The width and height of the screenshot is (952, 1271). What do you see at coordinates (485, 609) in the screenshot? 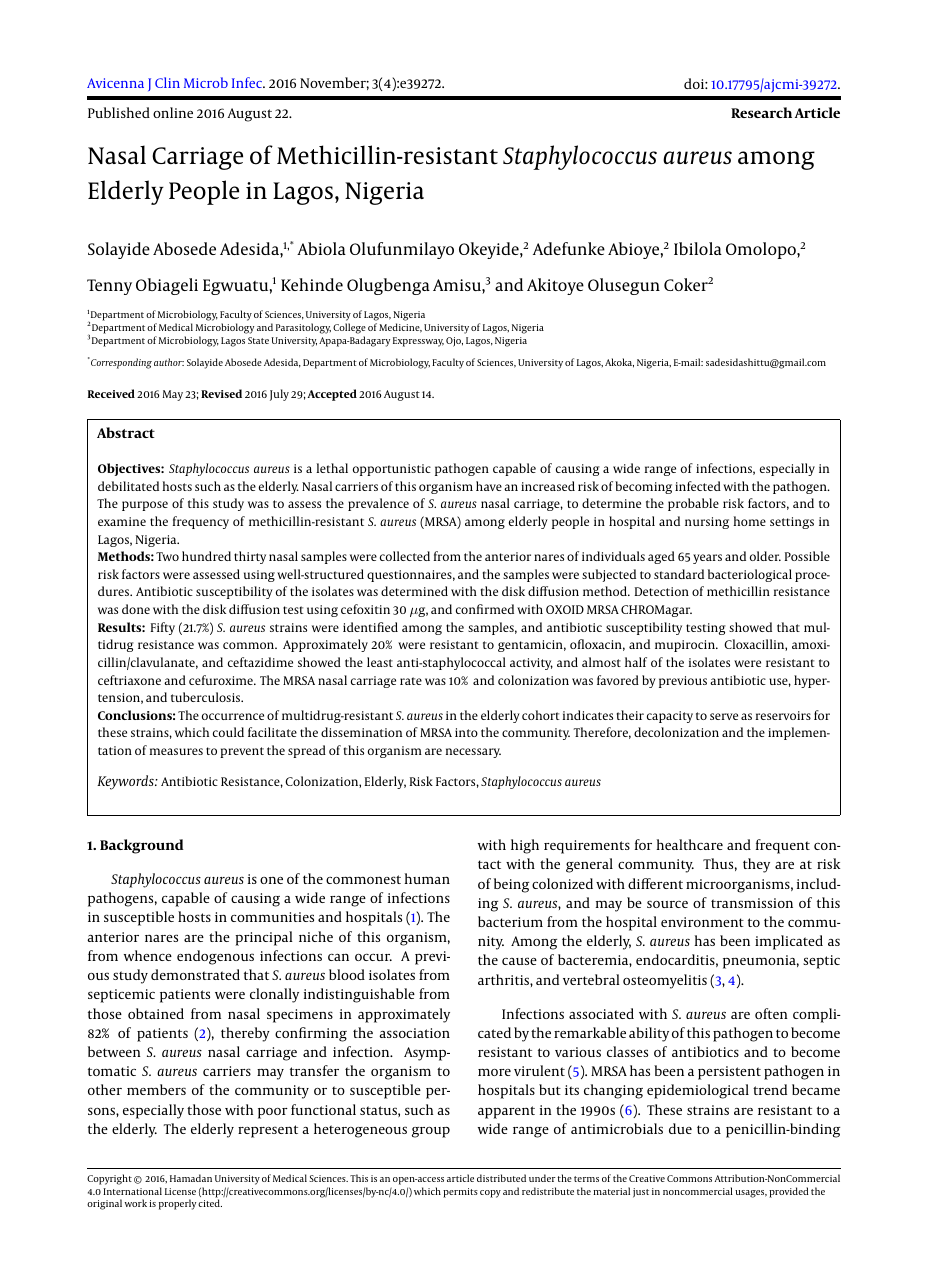
I see `confirmed` at bounding box center [485, 609].
